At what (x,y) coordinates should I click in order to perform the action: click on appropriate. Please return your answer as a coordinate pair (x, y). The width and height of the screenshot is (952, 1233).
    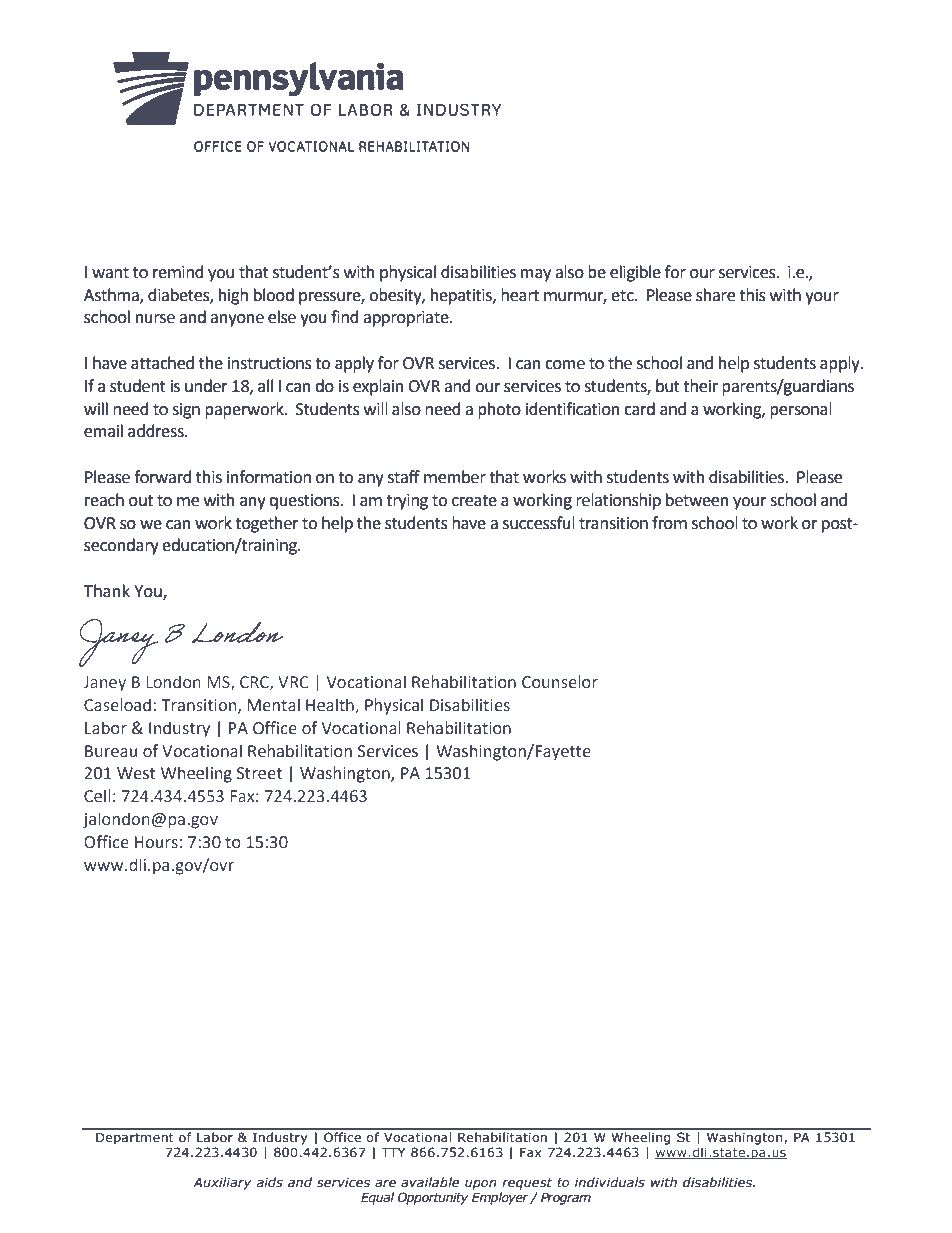
    Looking at the image, I should click on (407, 319).
